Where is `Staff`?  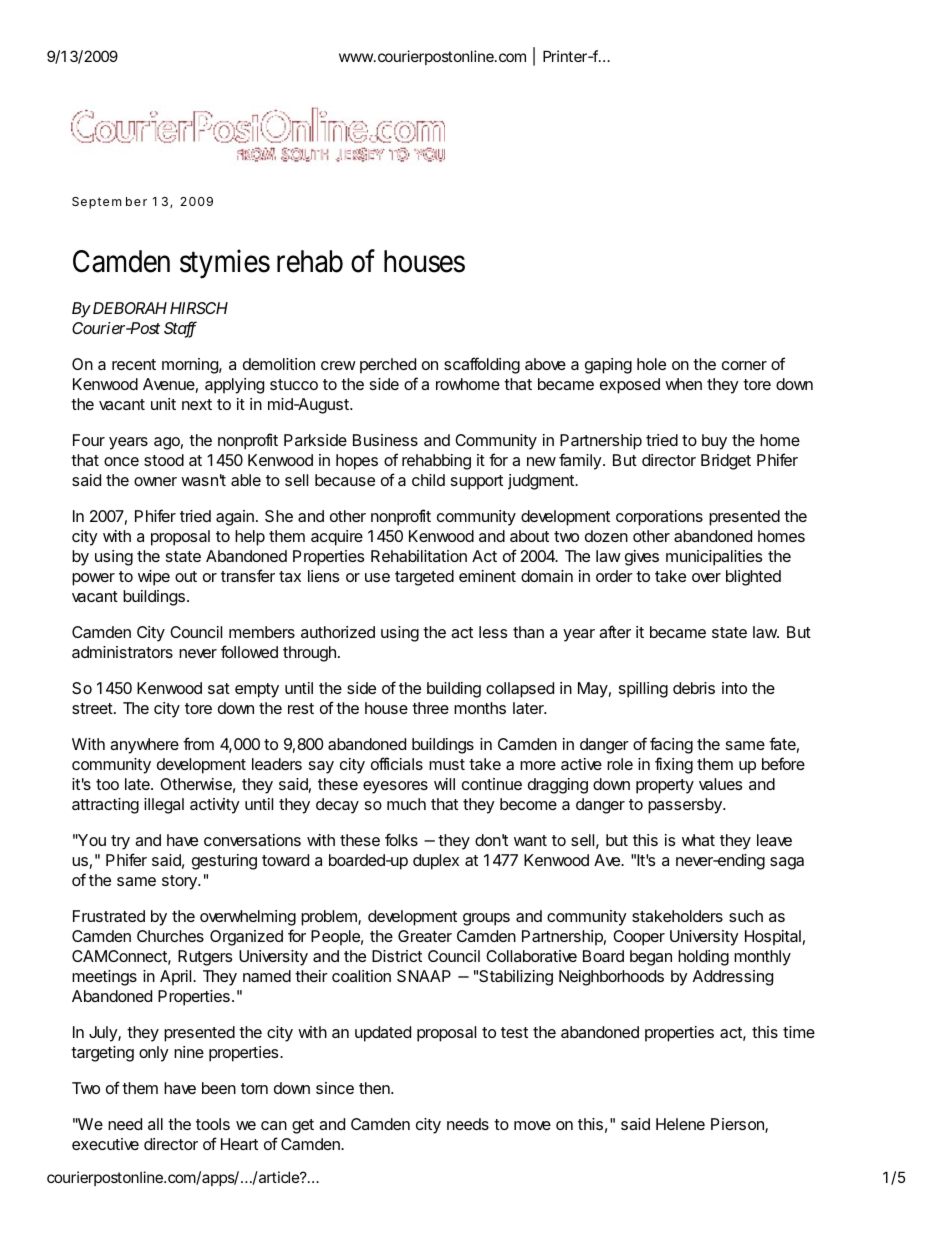
Staff is located at coordinates (180, 329).
